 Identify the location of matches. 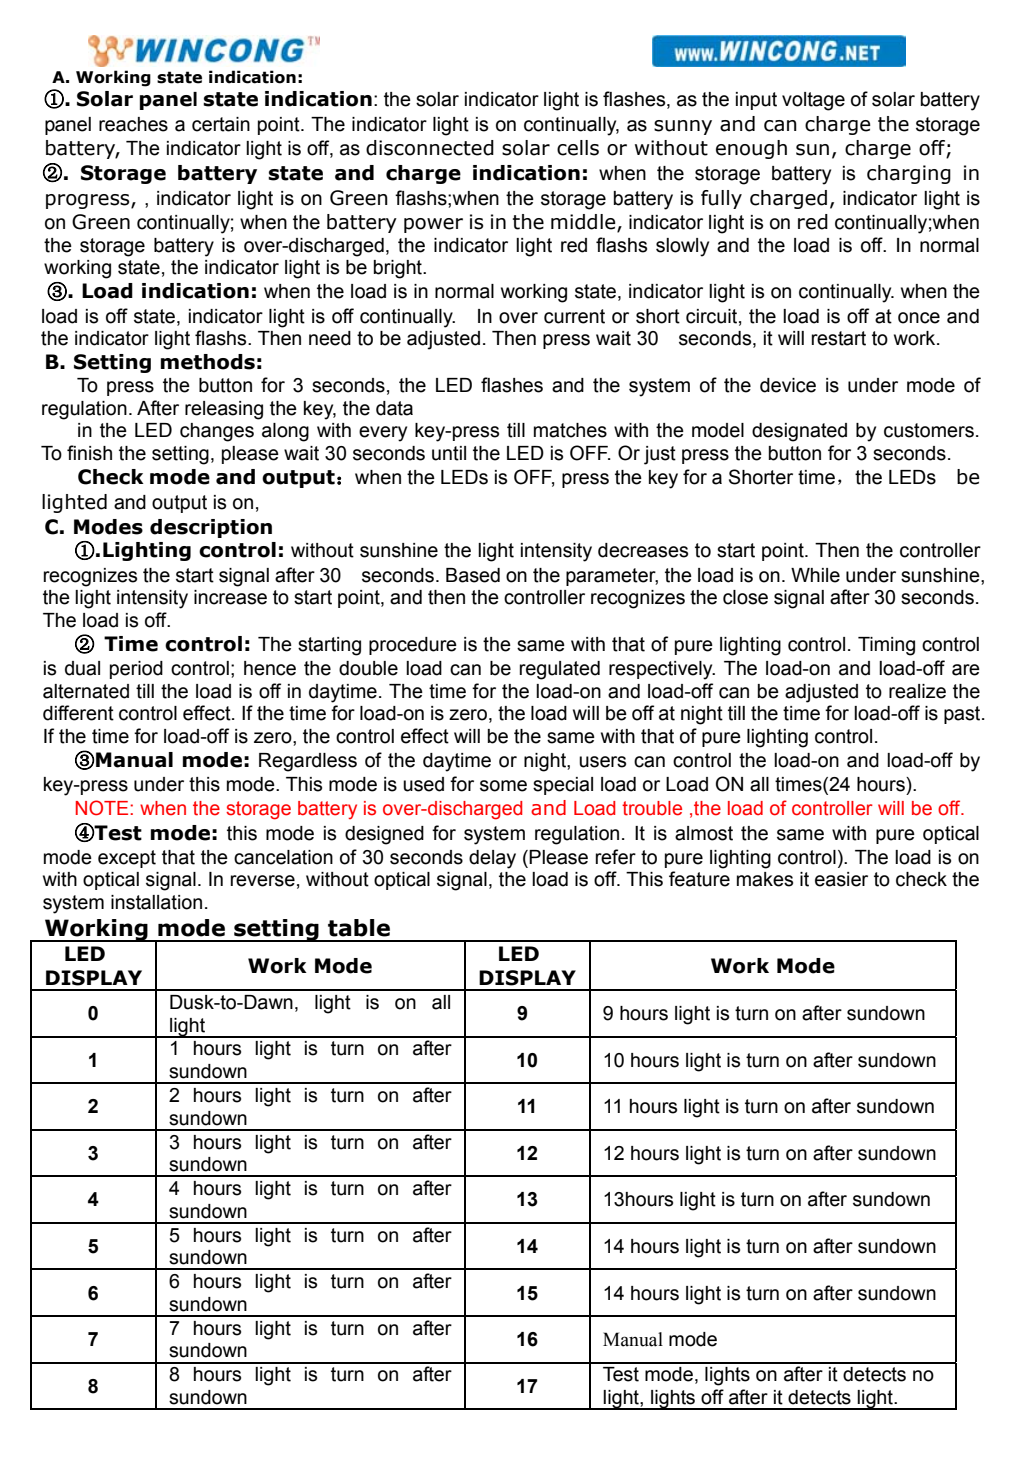
(570, 430).
